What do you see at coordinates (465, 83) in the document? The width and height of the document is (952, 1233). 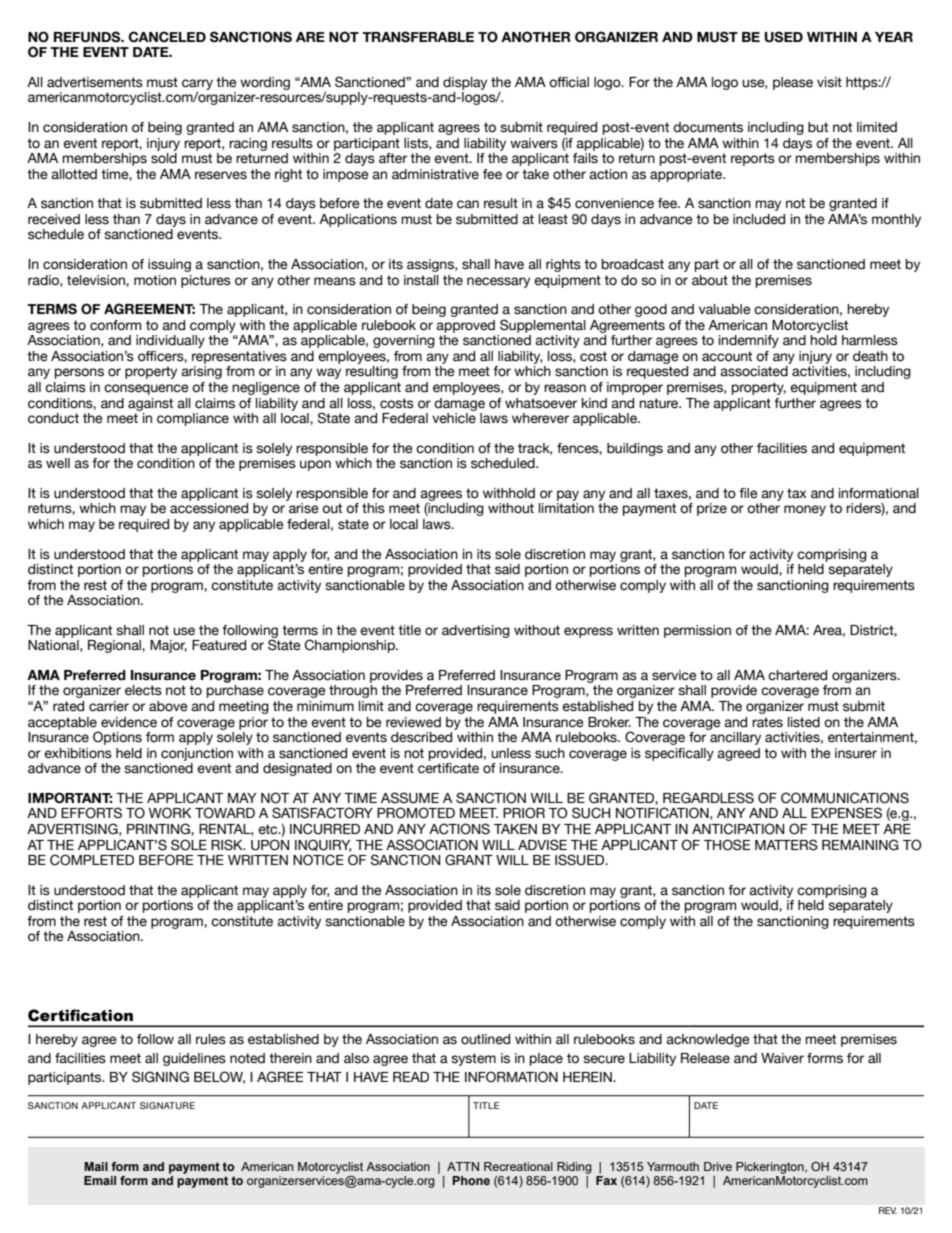 I see `display` at bounding box center [465, 83].
